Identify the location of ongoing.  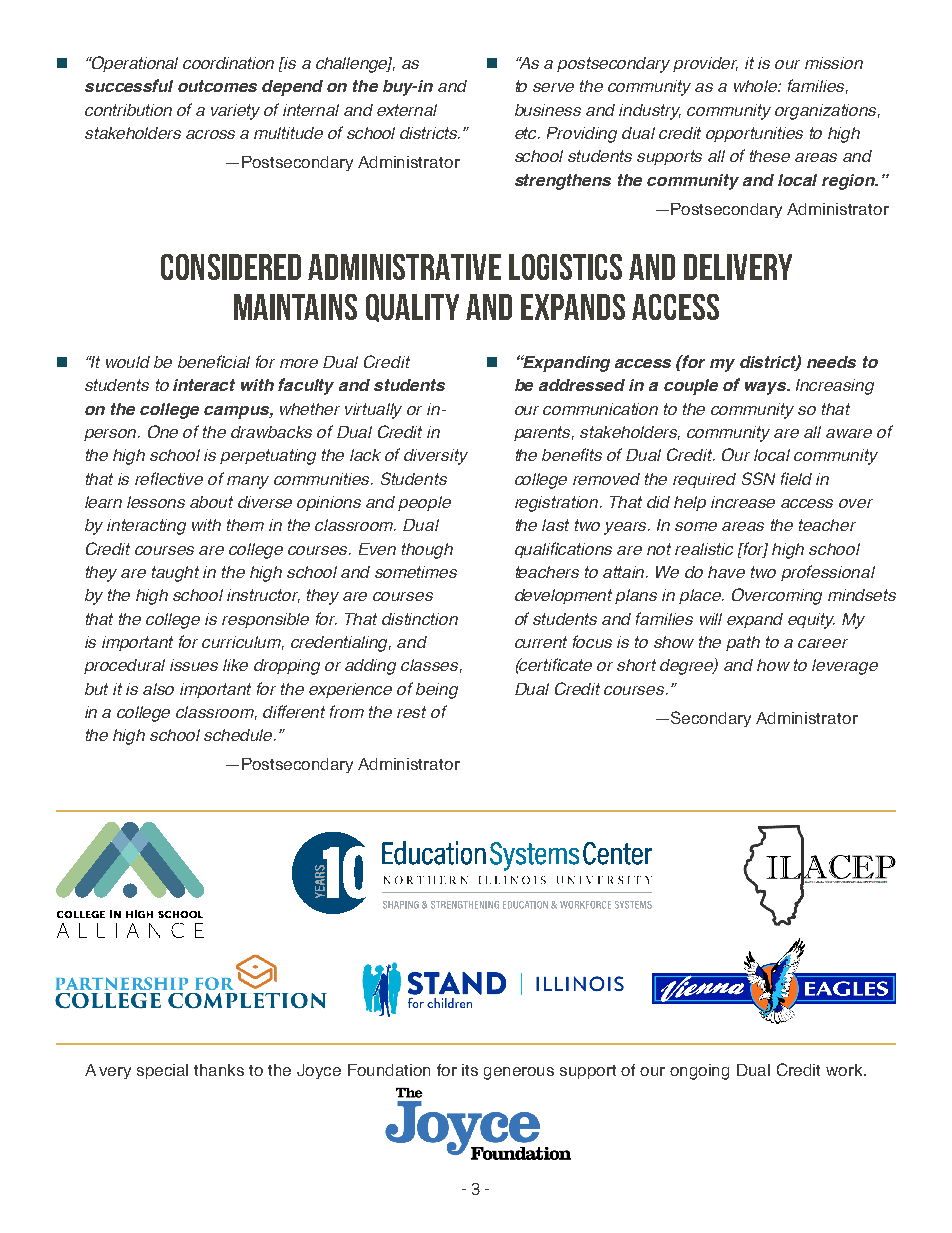
(699, 1072).
